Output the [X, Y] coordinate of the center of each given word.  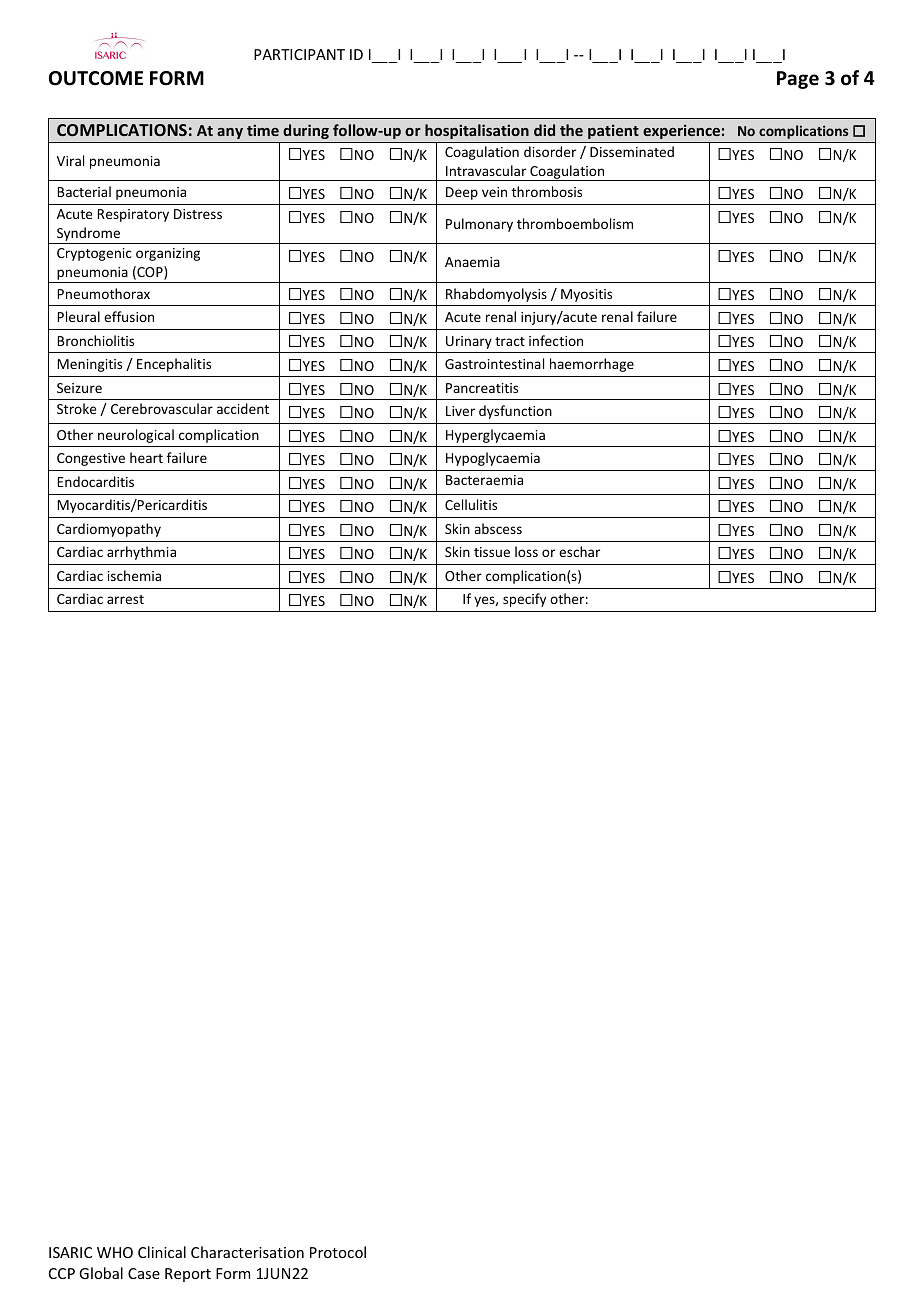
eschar [579, 551]
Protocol [338, 1252]
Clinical [162, 1252]
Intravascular [486, 170]
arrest [125, 599]
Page [798, 80]
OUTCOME [96, 78]
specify [524, 600]
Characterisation [247, 1252]
